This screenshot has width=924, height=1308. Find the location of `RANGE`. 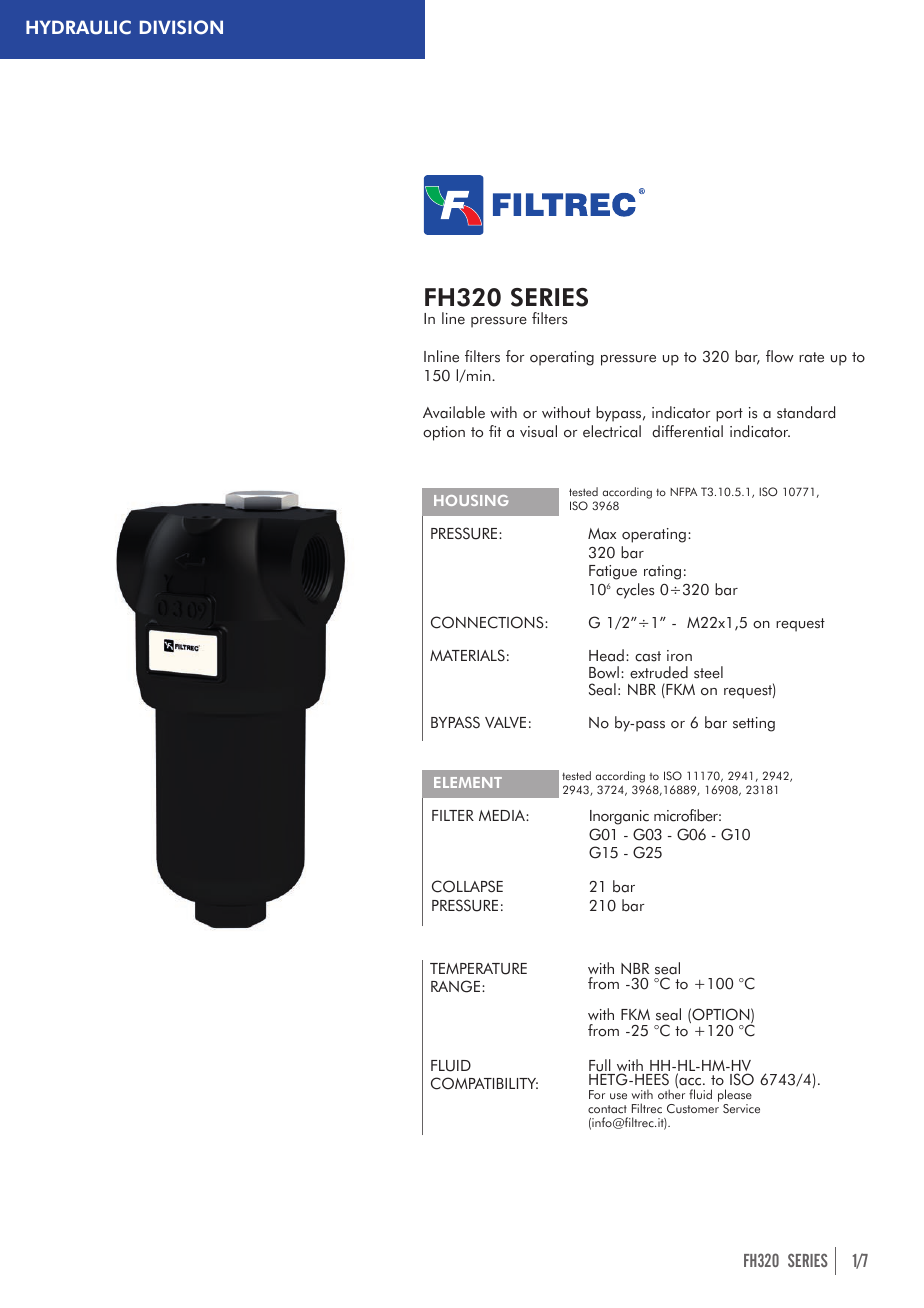

RANGE is located at coordinates (455, 986).
